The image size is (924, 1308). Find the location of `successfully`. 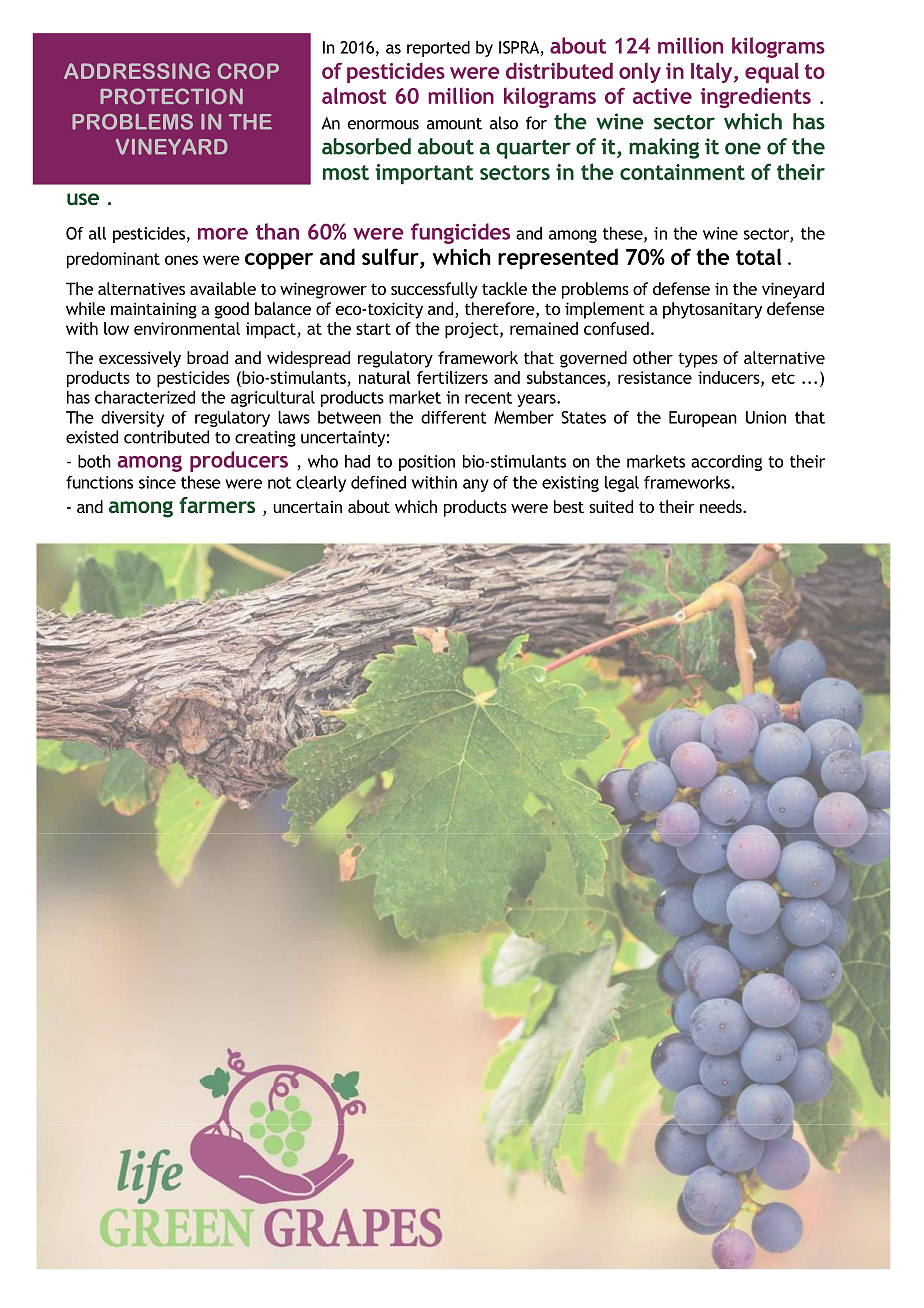

successfully is located at coordinates (434, 290).
